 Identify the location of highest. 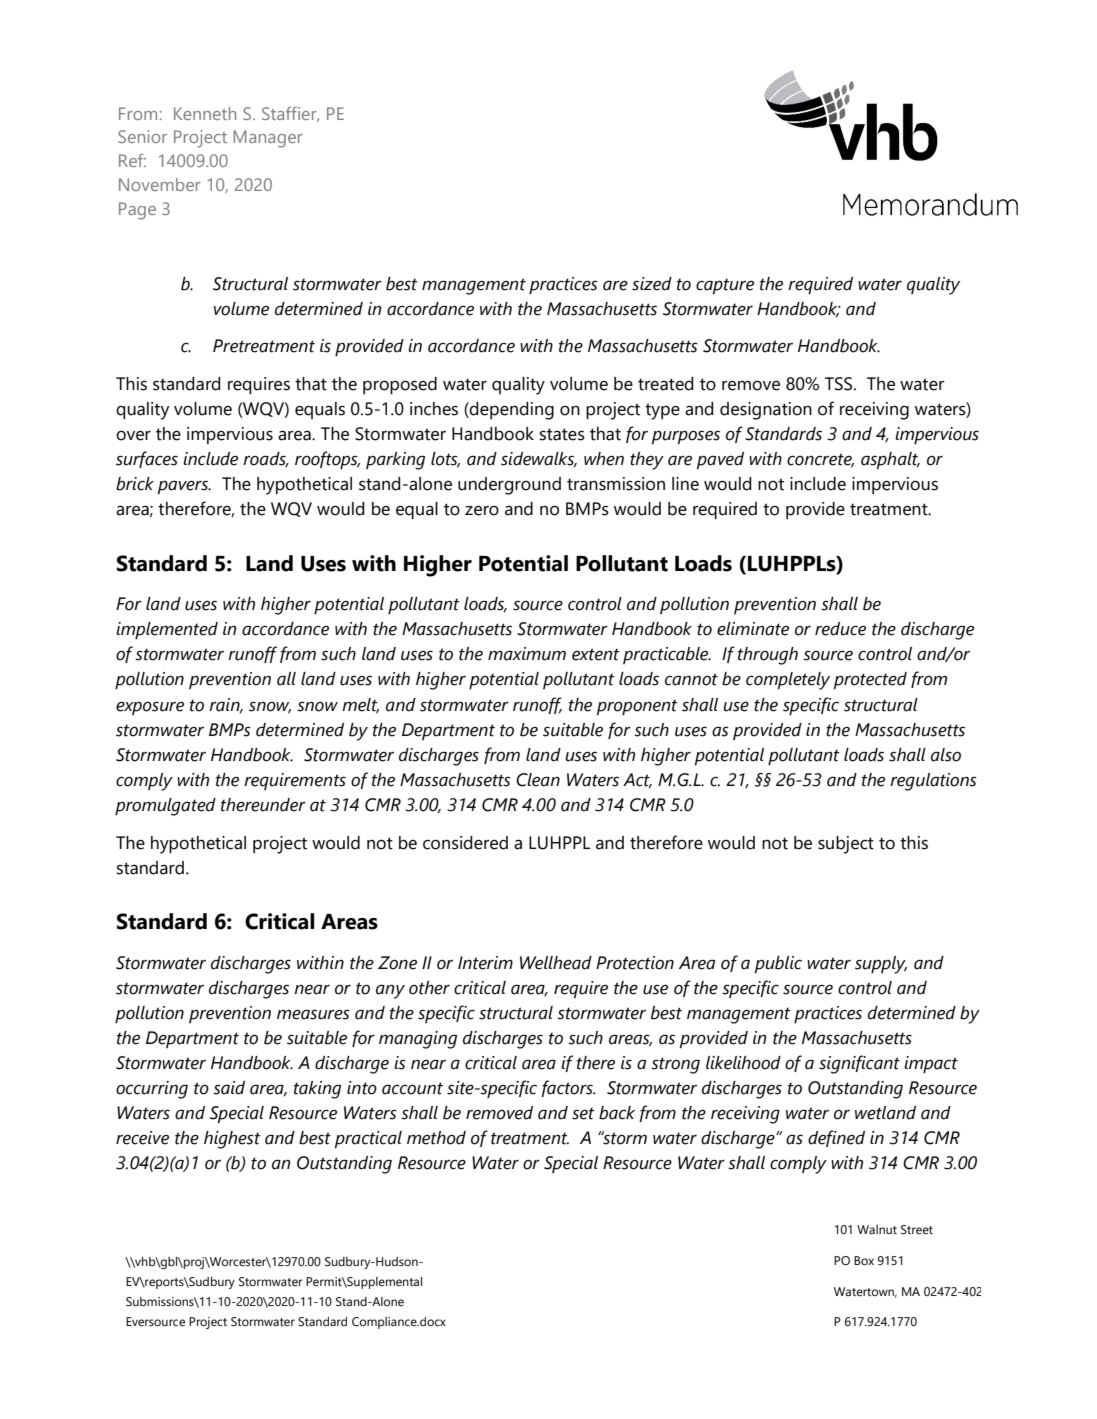
(232, 1140).
